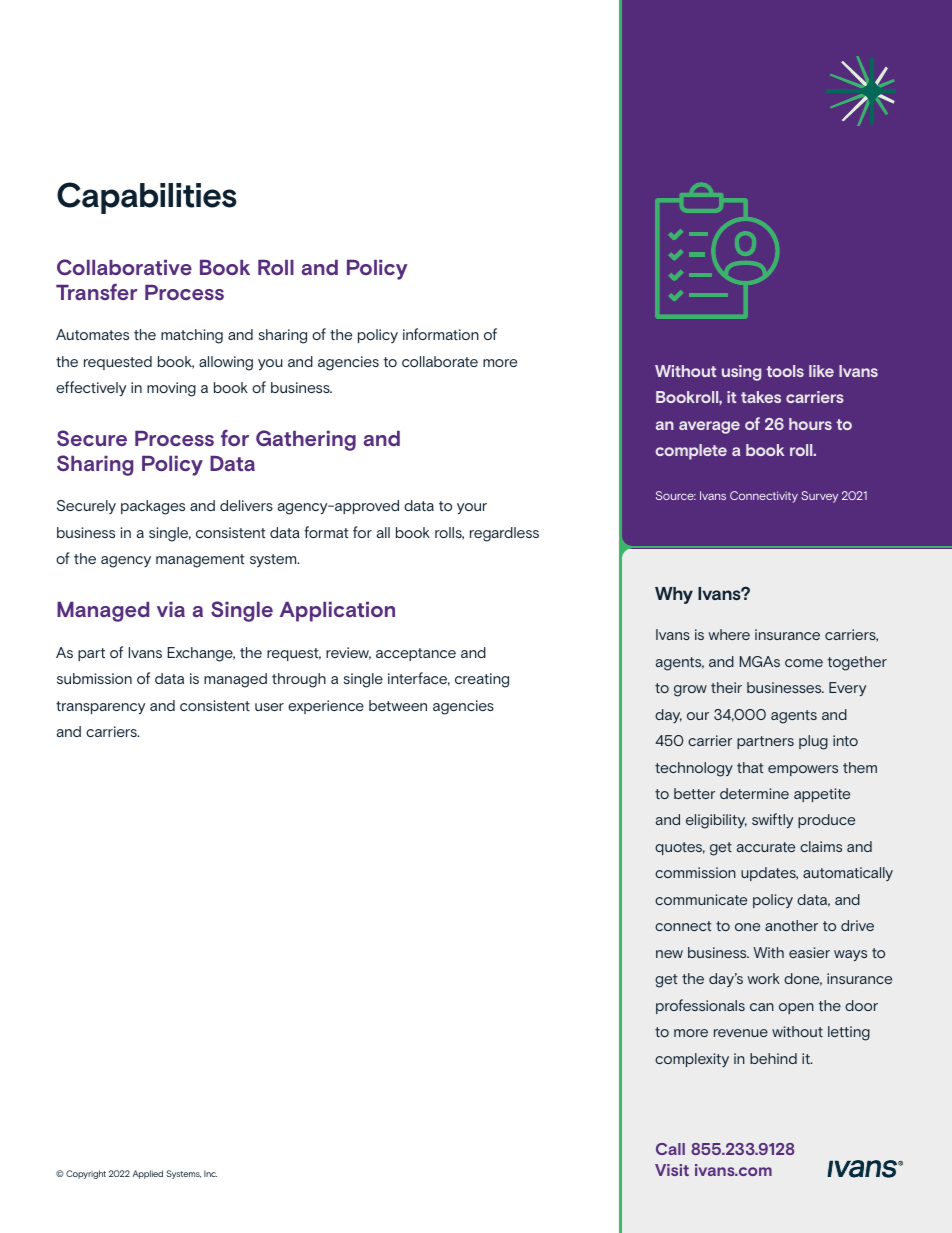 This image has height=1233, width=952. What do you see at coordinates (810, 424) in the image?
I see `hours` at bounding box center [810, 424].
